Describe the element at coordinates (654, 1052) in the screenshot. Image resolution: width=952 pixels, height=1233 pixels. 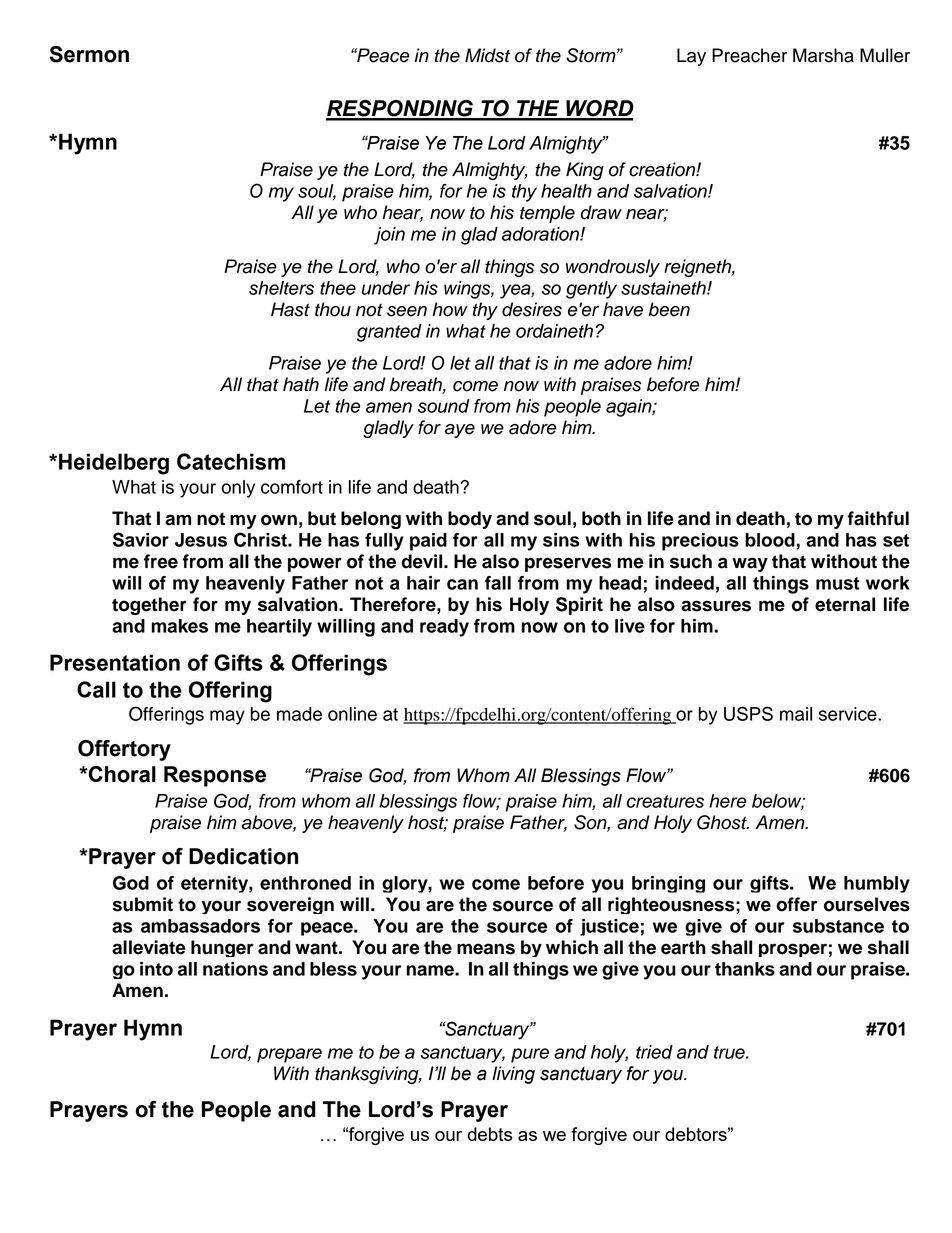
I see `tried` at that location.
